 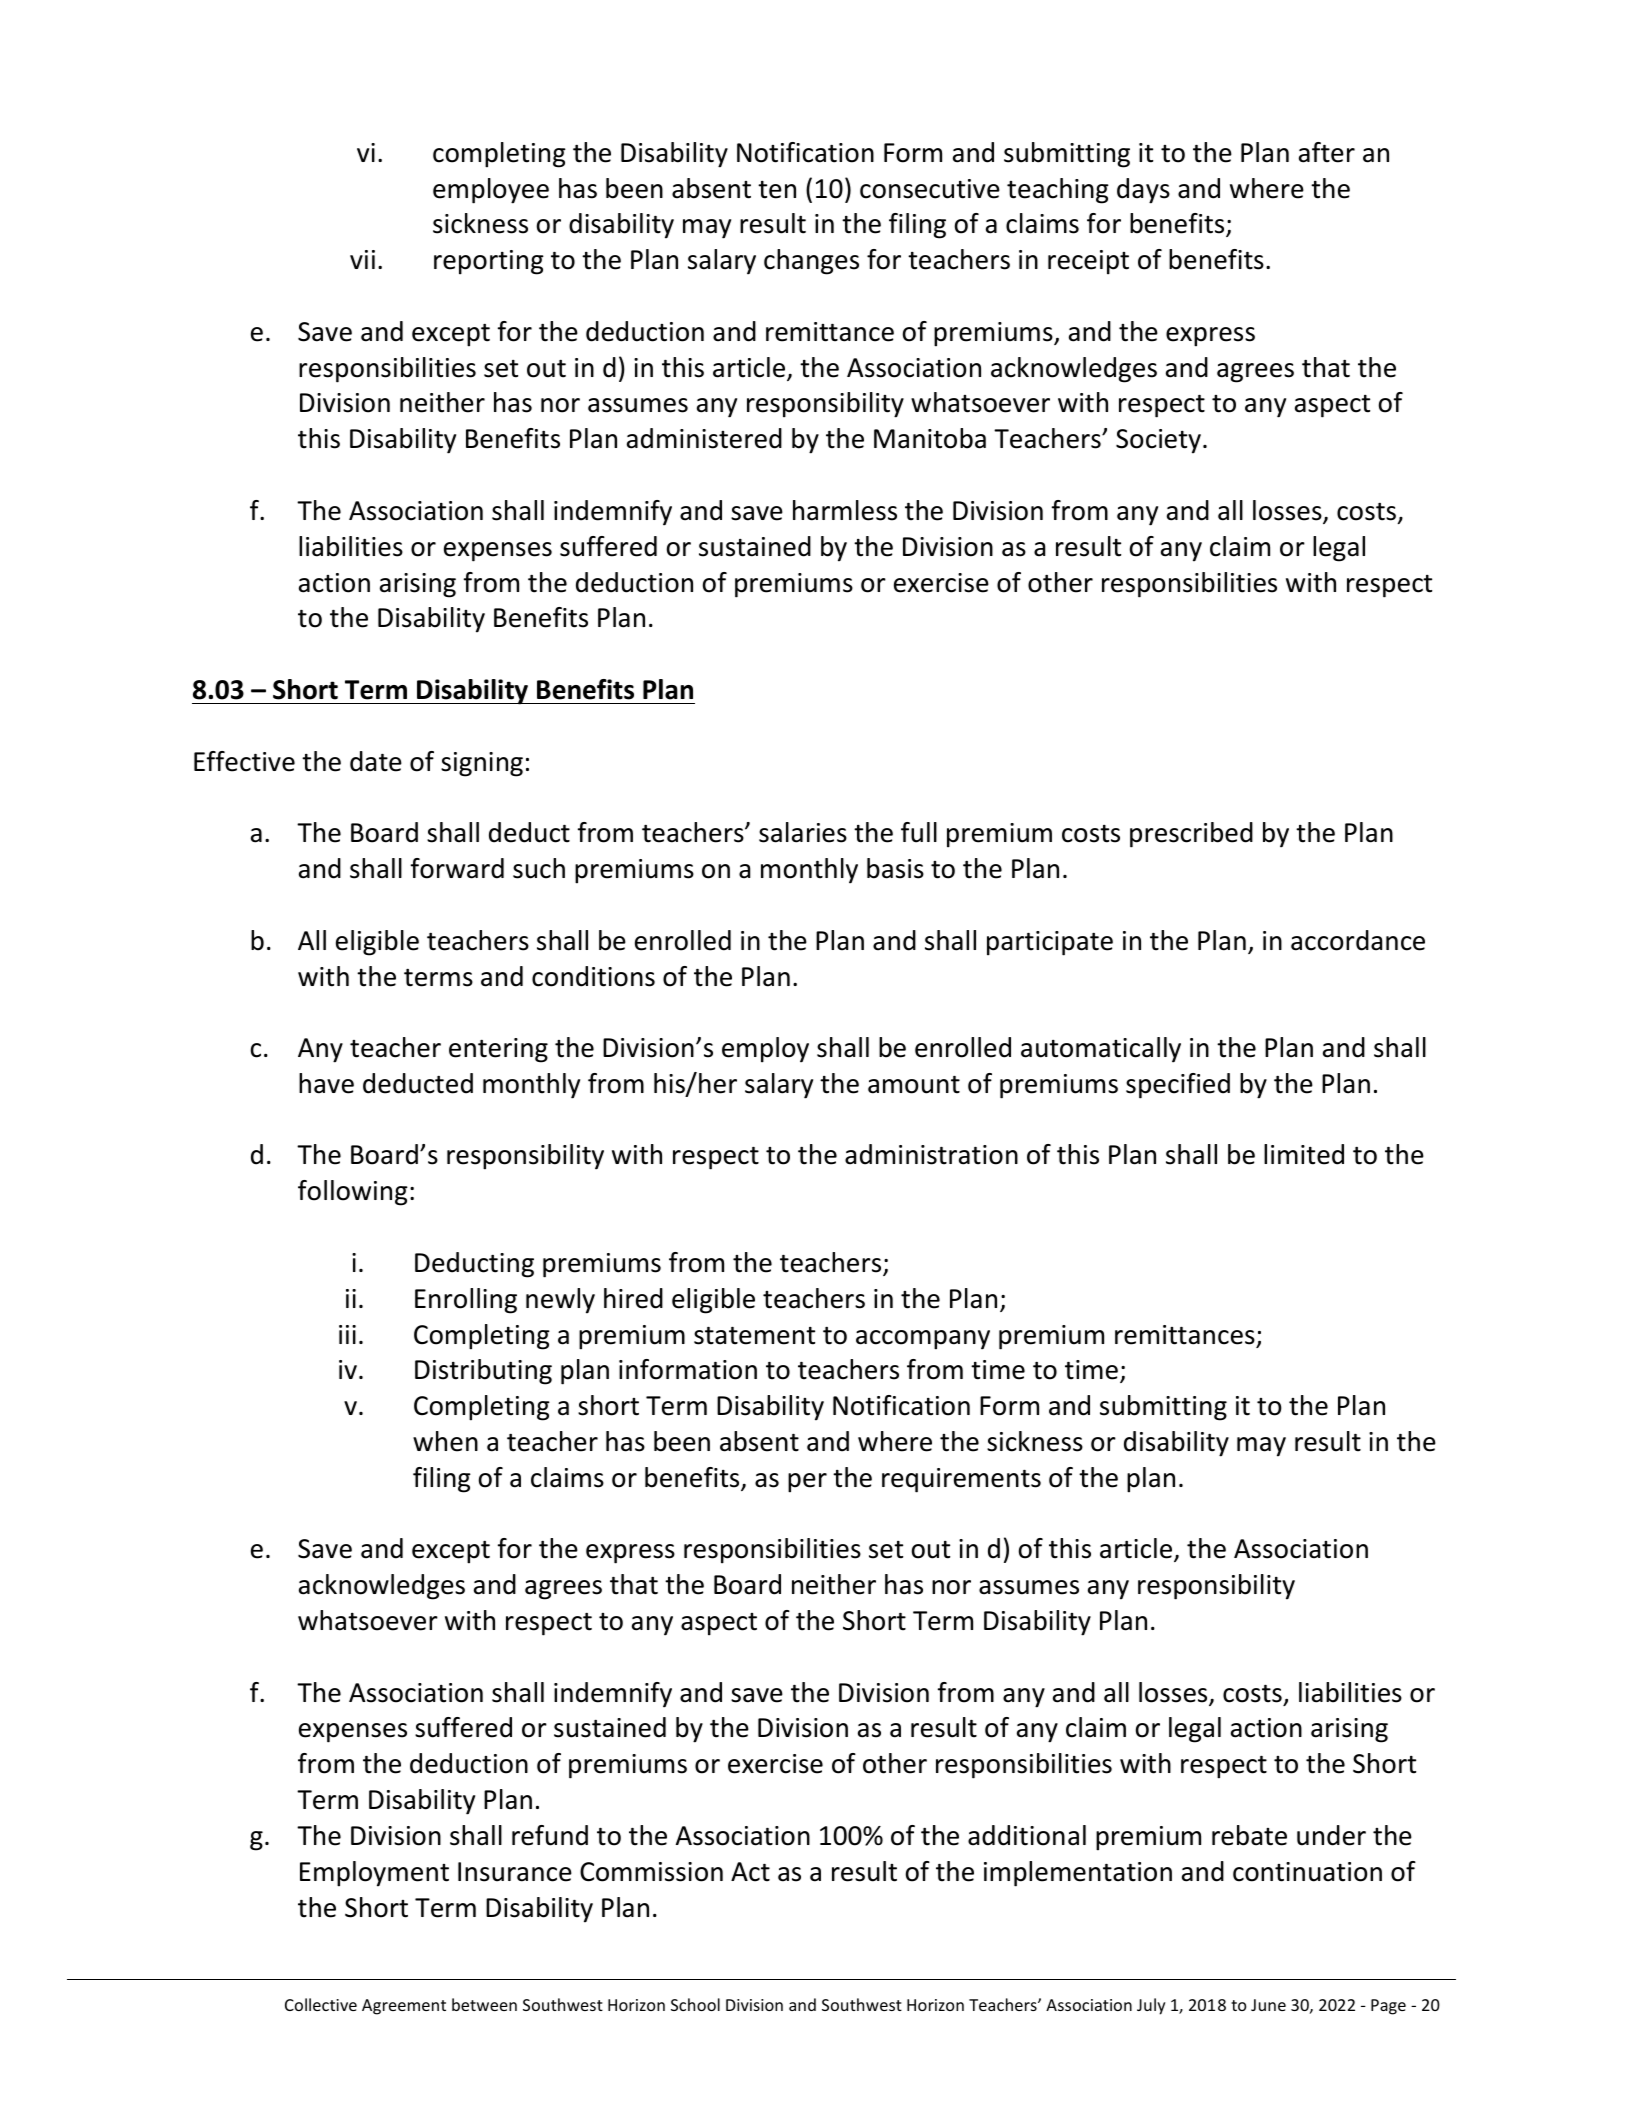 I want to click on School, so click(x=695, y=2004).
